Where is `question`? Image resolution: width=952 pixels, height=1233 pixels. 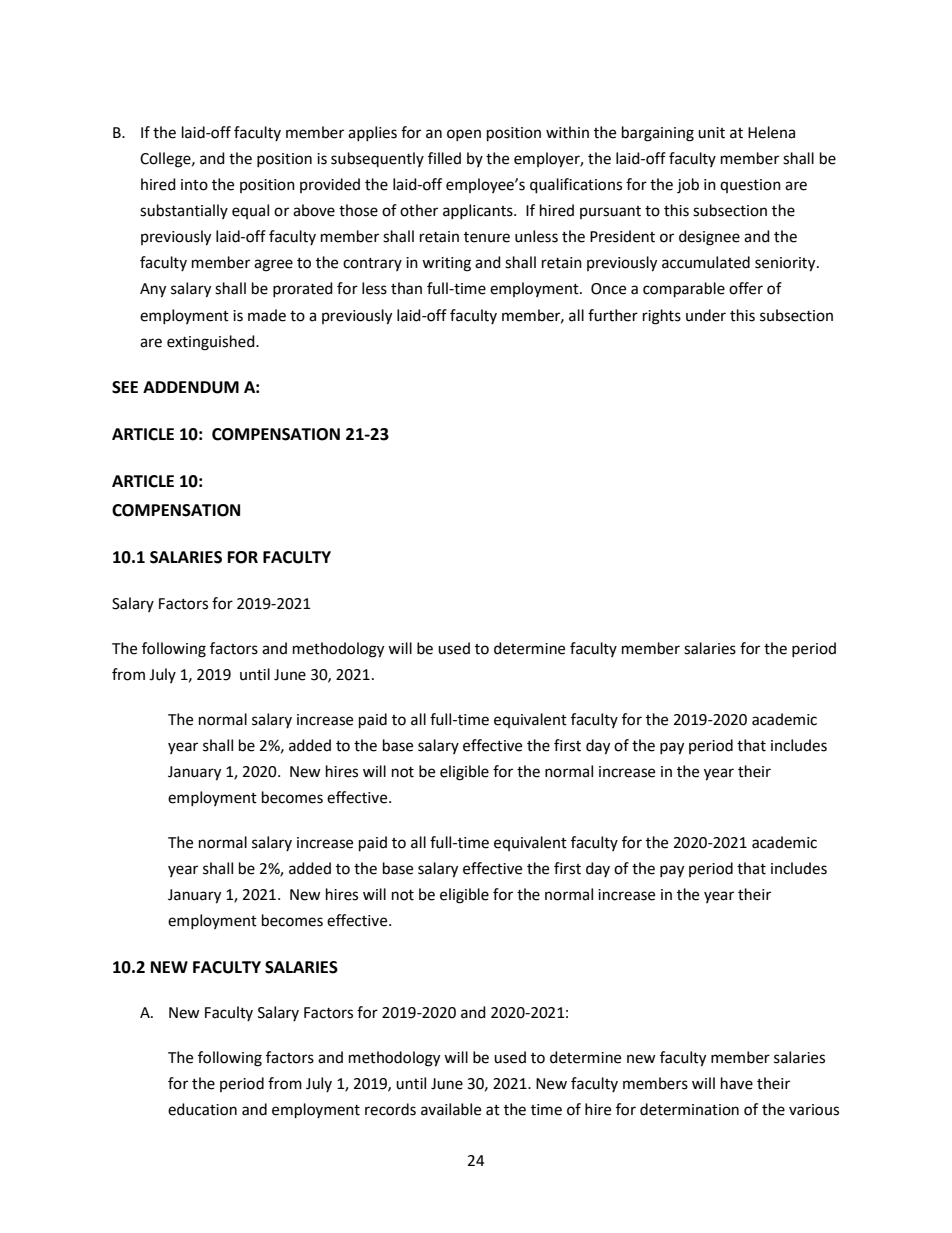 question is located at coordinates (750, 186).
